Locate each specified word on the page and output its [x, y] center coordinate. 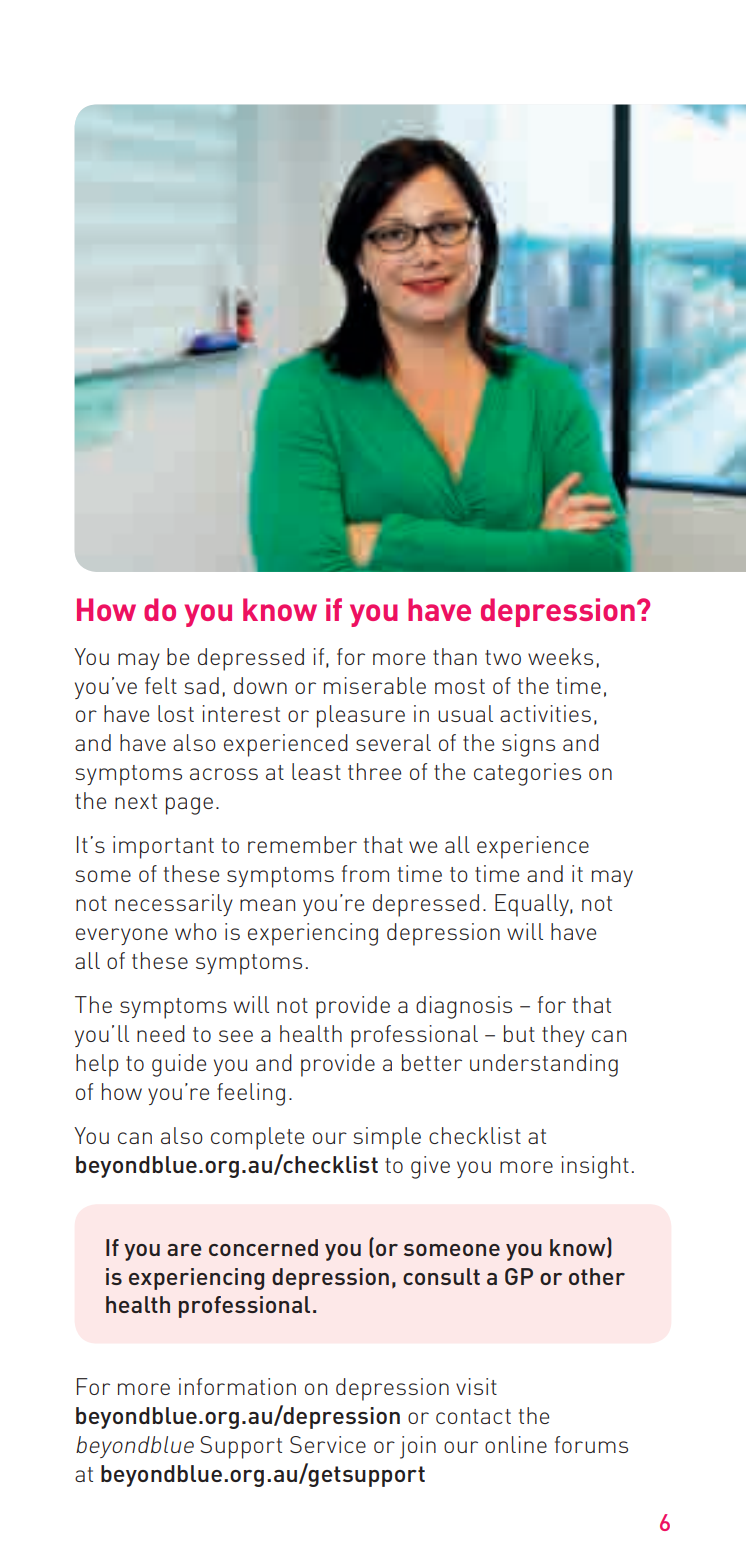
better [432, 1062]
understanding [544, 1065]
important [163, 847]
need [161, 1033]
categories [527, 774]
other [597, 1276]
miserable [375, 685]
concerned [263, 1247]
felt [161, 685]
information [237, 1386]
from [365, 873]
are [184, 1250]
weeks [560, 656]
